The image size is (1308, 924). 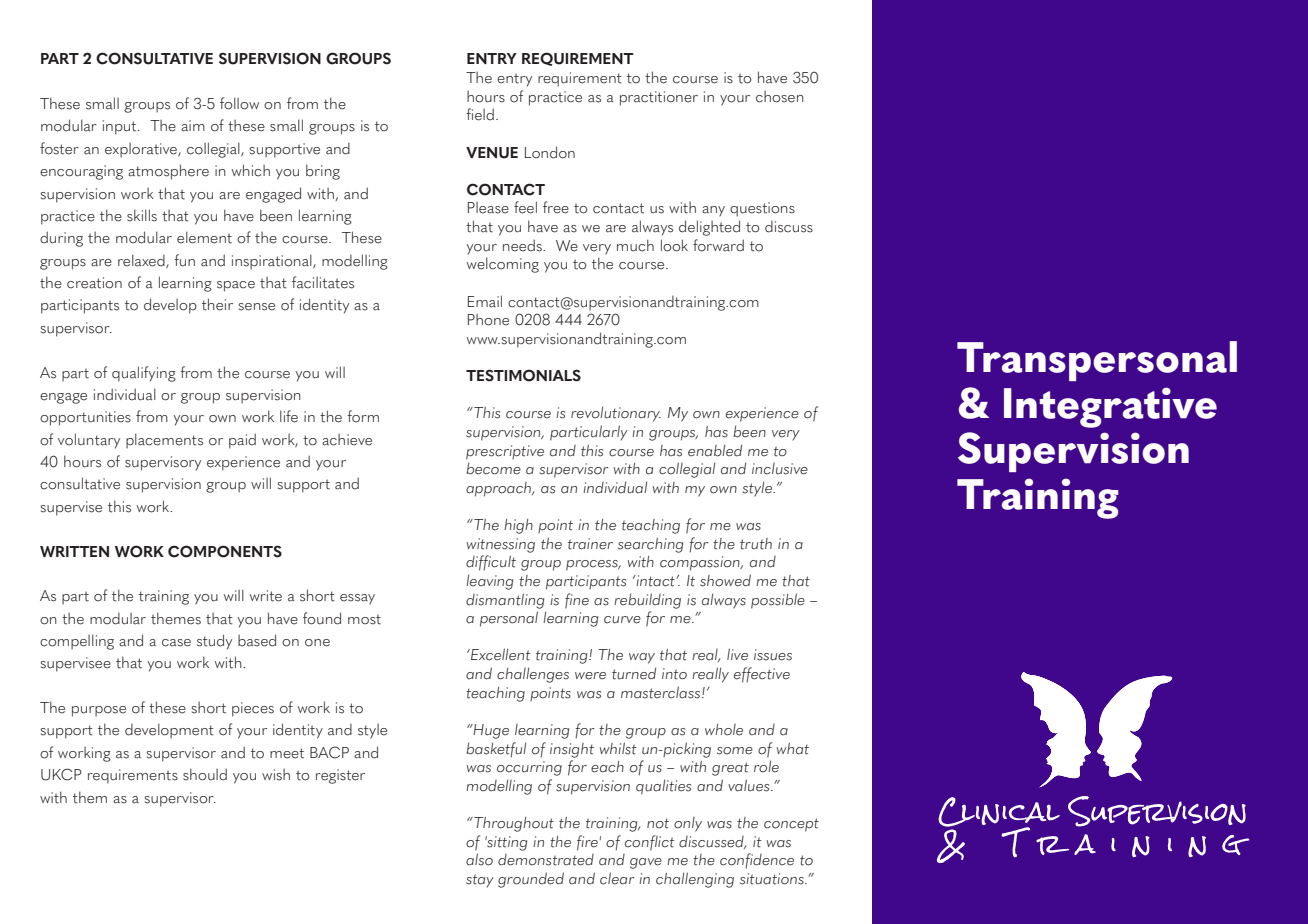 What do you see at coordinates (1110, 407) in the page?
I see `Integrative` at bounding box center [1110, 407].
